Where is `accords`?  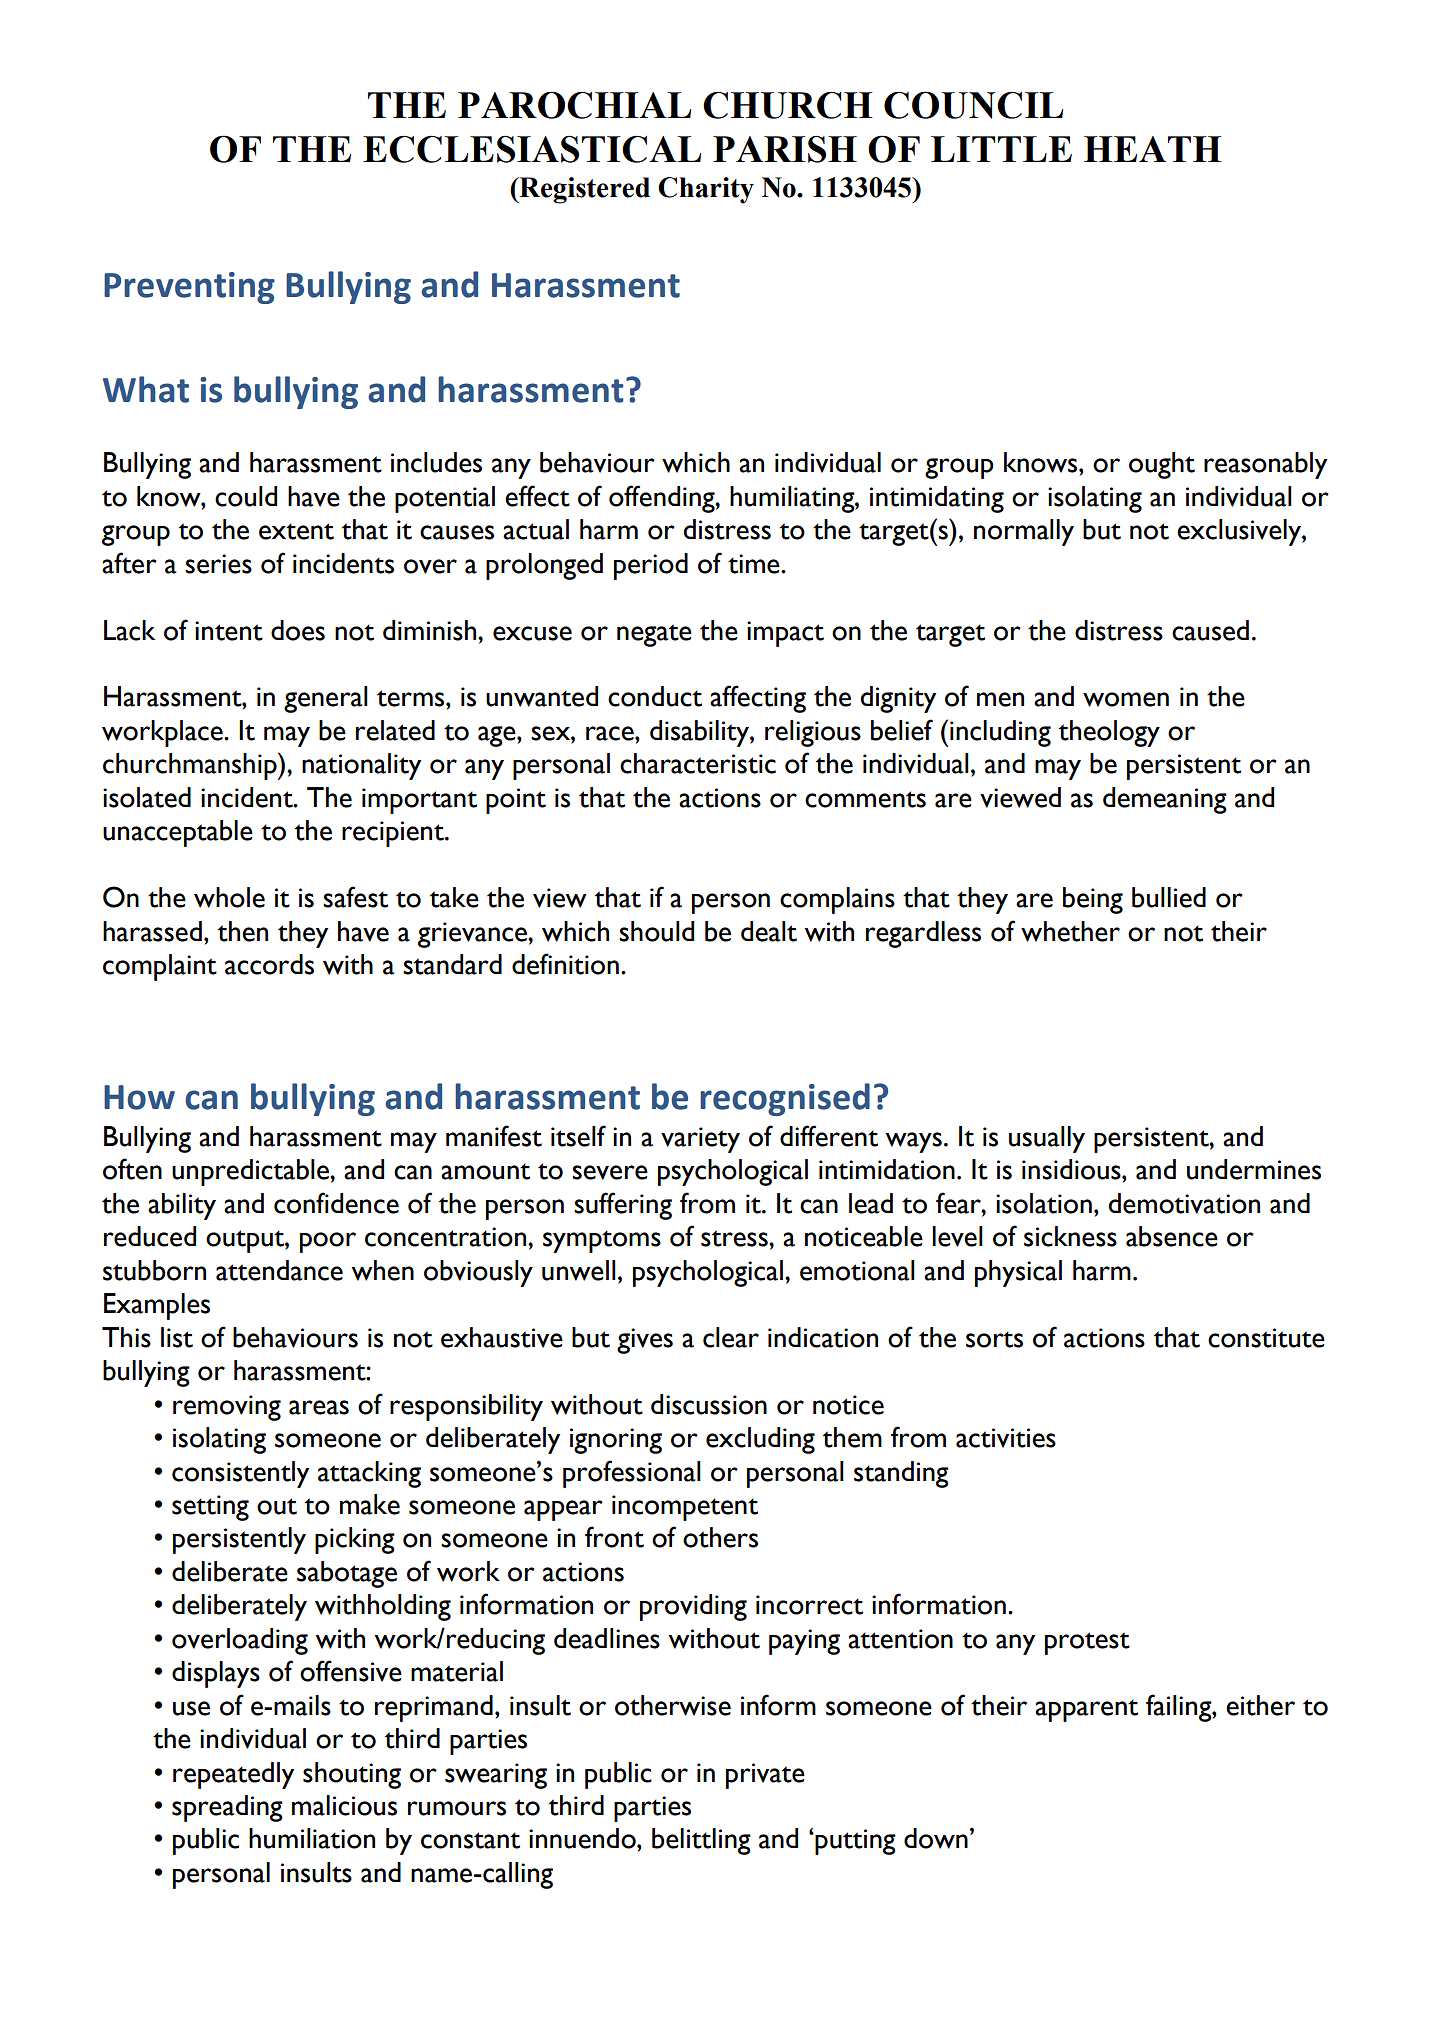 accords is located at coordinates (269, 964).
